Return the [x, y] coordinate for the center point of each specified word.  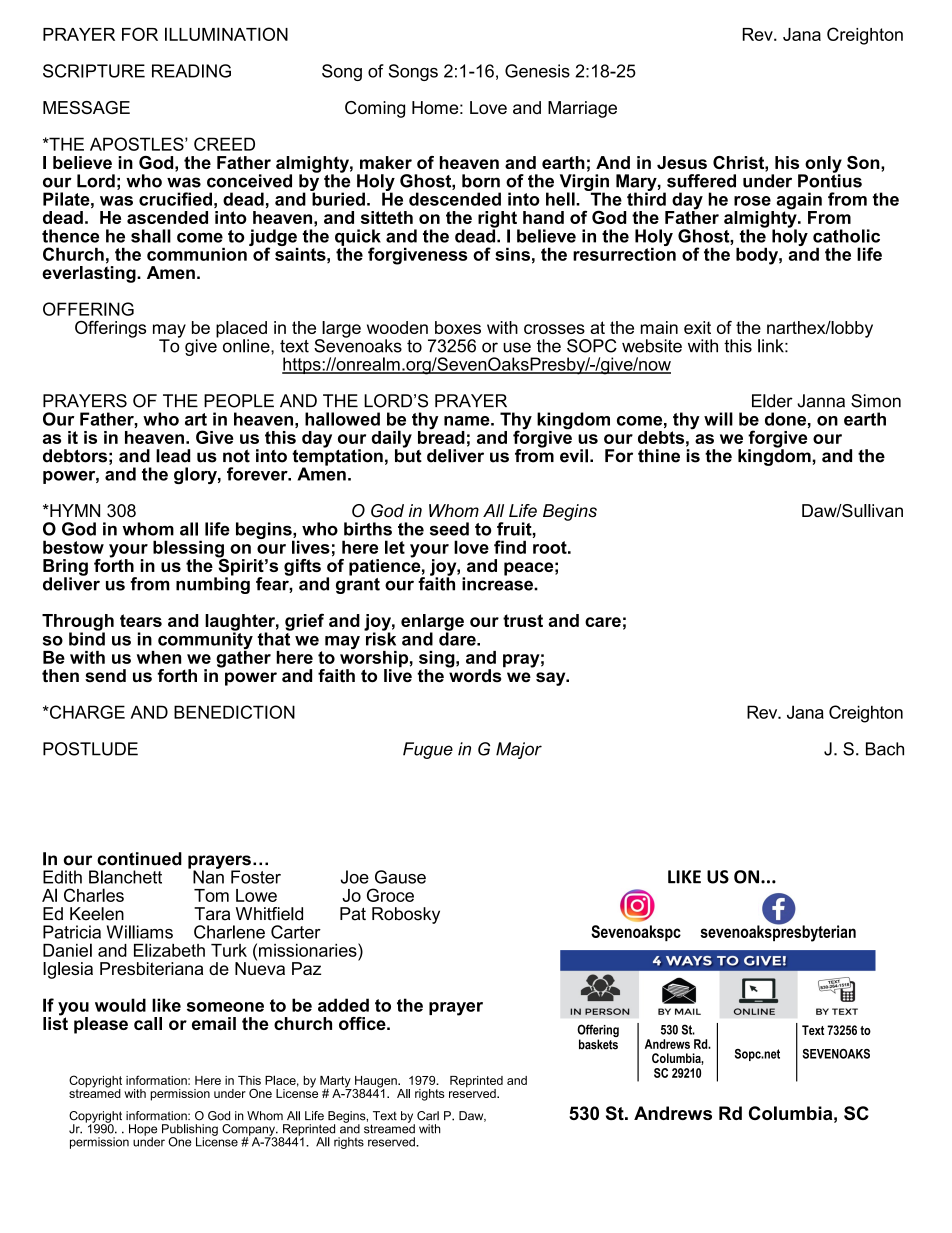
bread [441, 436]
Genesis [537, 71]
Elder [772, 401]
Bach [885, 749]
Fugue [428, 750]
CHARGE [86, 712]
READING [191, 71]
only [822, 165]
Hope [143, 1131]
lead [173, 456]
